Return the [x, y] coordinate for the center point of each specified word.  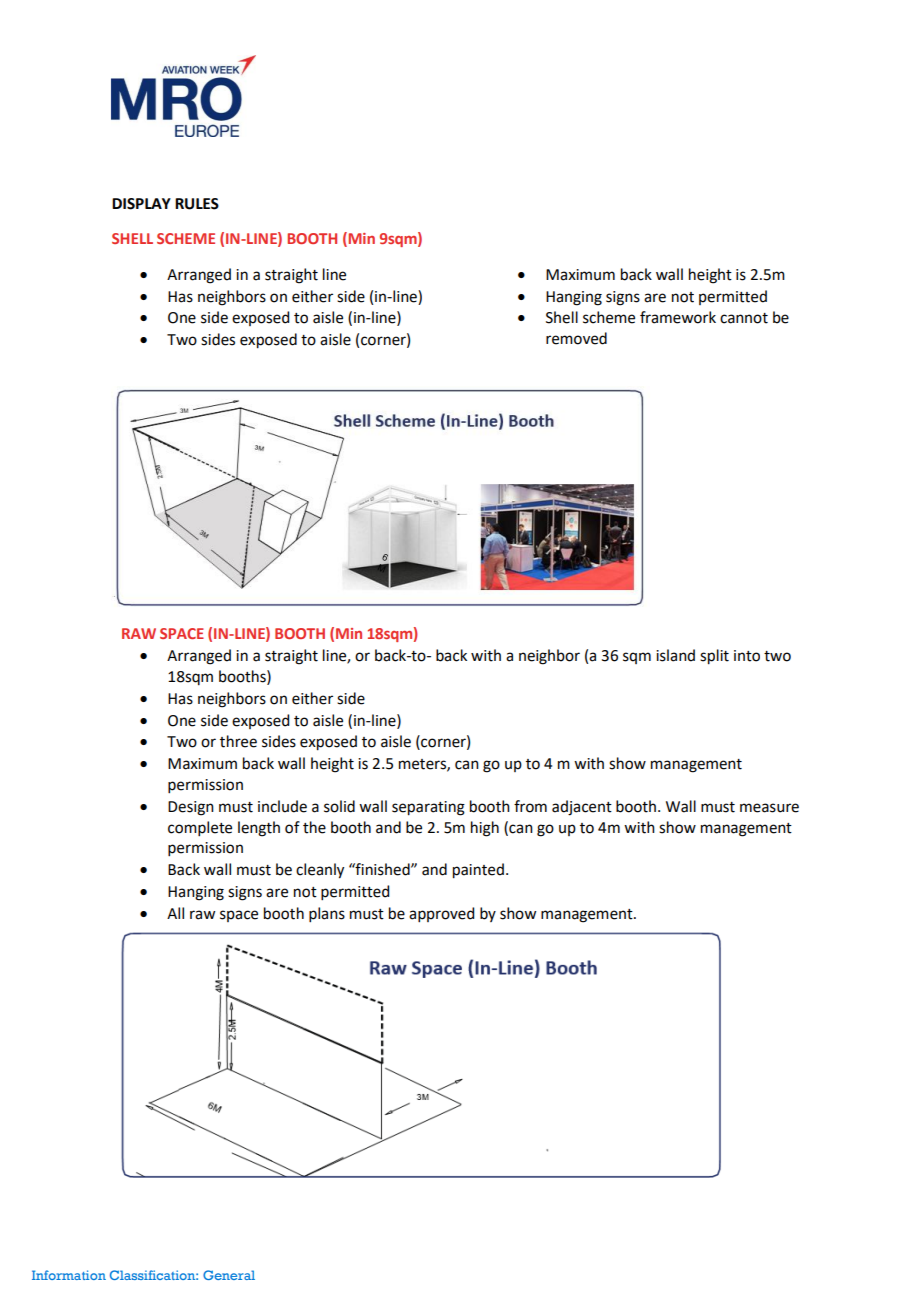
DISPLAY [141, 204]
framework [678, 317]
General [229, 1275]
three [238, 741]
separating [428, 808]
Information [69, 1275]
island [675, 655]
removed [576, 338]
